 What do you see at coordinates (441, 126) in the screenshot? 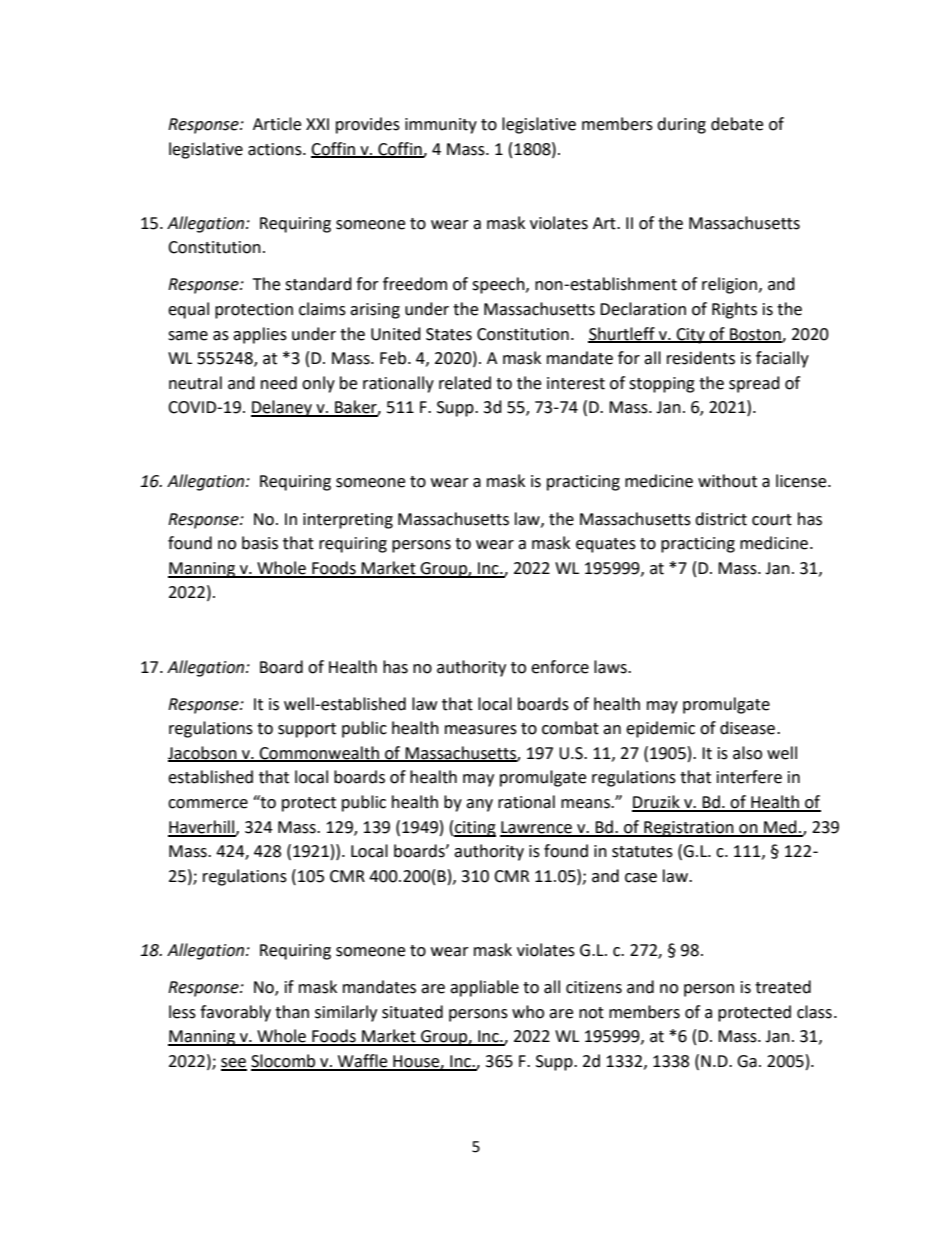
I see `immunity` at bounding box center [441, 126].
